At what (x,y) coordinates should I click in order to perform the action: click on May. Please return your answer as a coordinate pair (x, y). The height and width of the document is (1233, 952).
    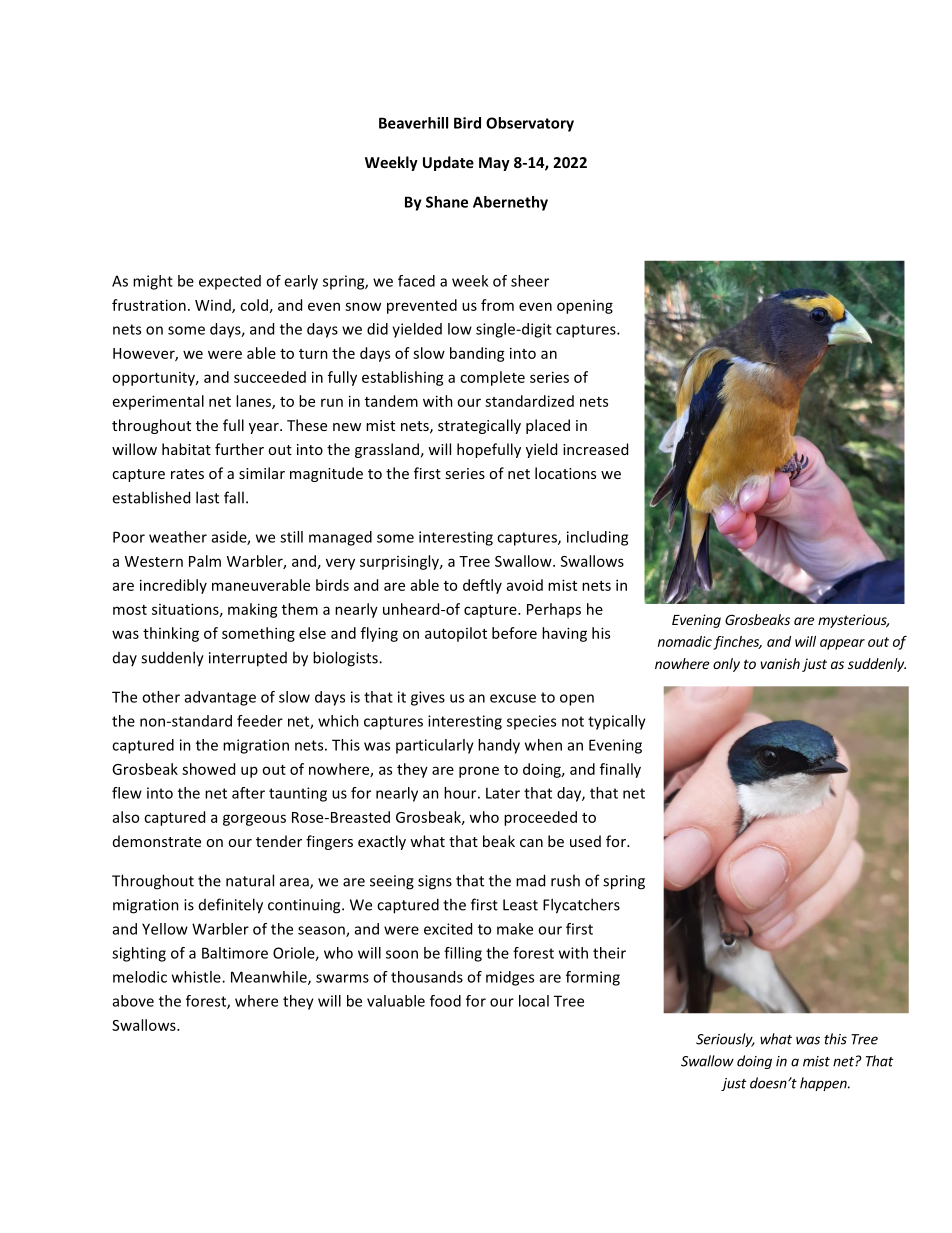
    Looking at the image, I should click on (494, 164).
